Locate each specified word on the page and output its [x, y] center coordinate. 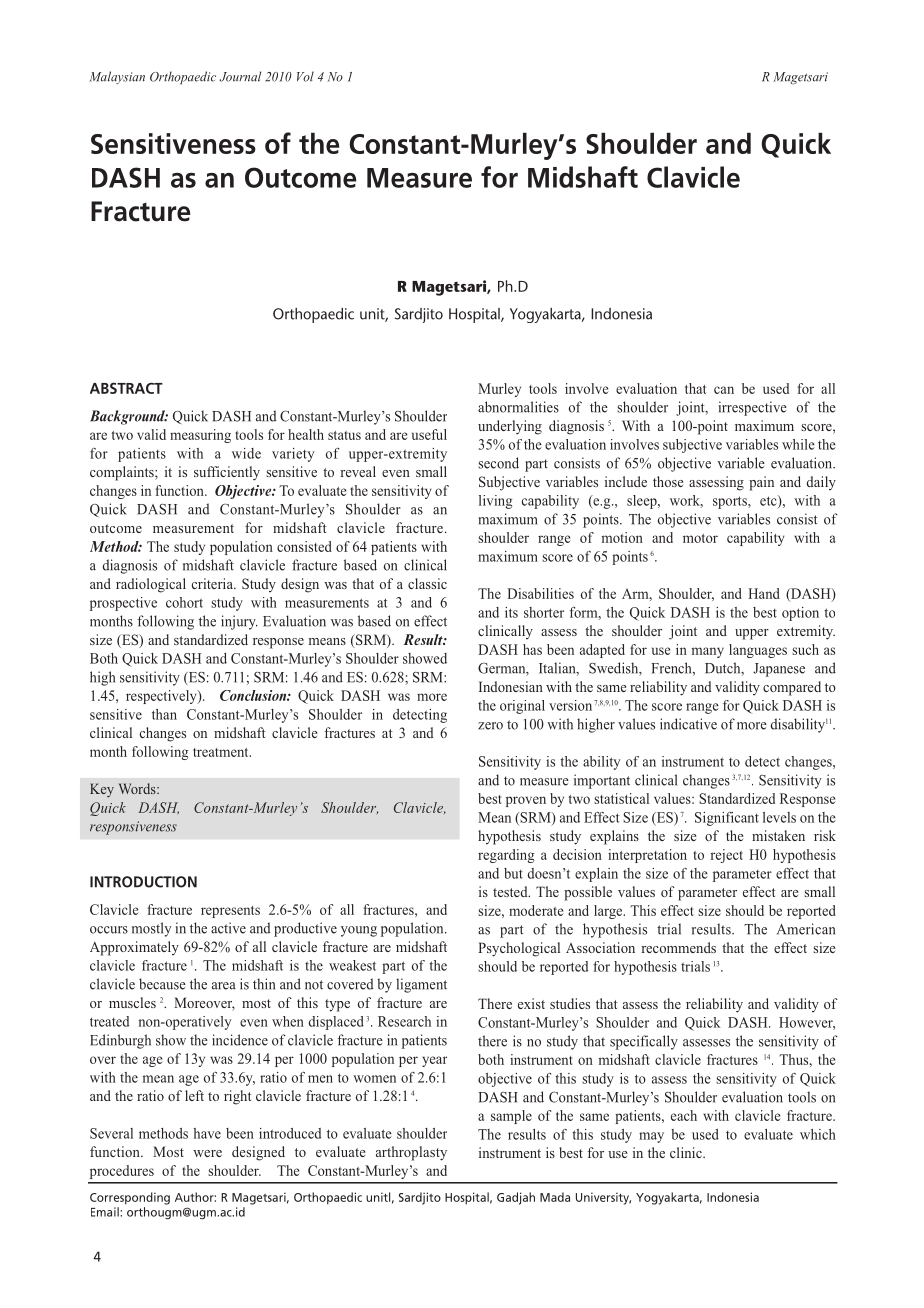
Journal [240, 76]
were [207, 1153]
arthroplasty [411, 1153]
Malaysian [117, 77]
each [684, 1115]
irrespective [753, 408]
